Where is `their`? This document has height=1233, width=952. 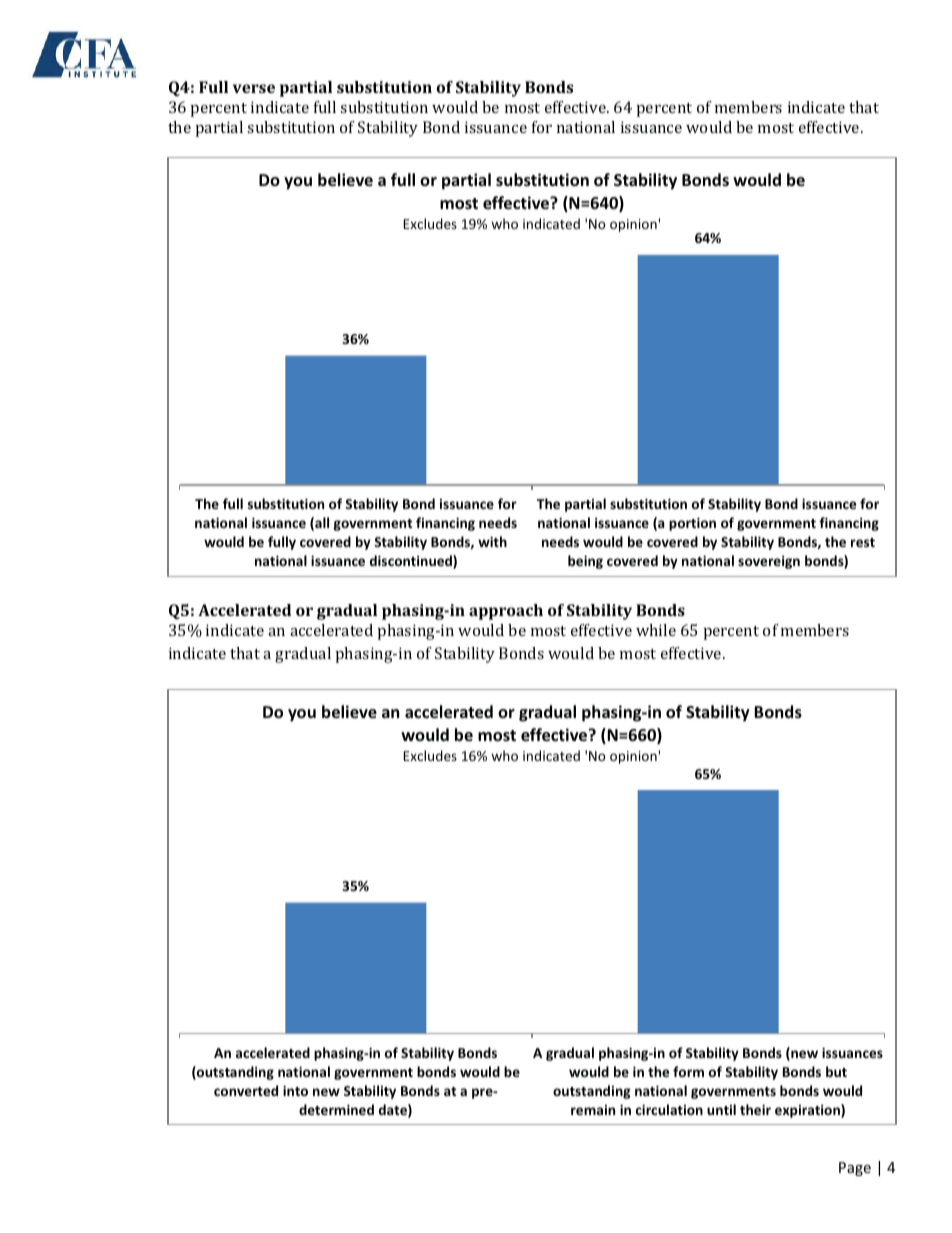 their is located at coordinates (755, 1109).
